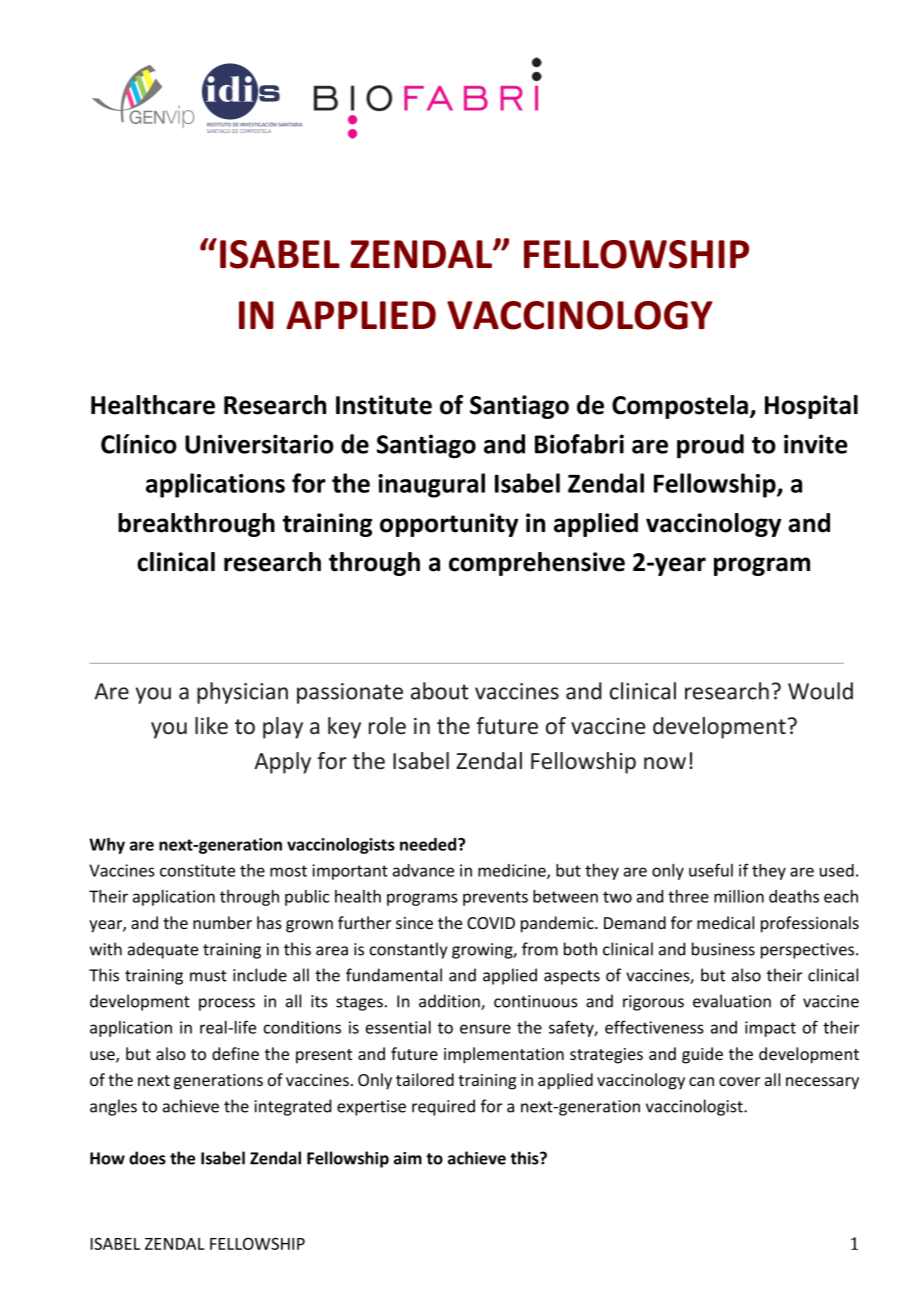 This document has width=924, height=1308. I want to click on Apply, so click(282, 763).
